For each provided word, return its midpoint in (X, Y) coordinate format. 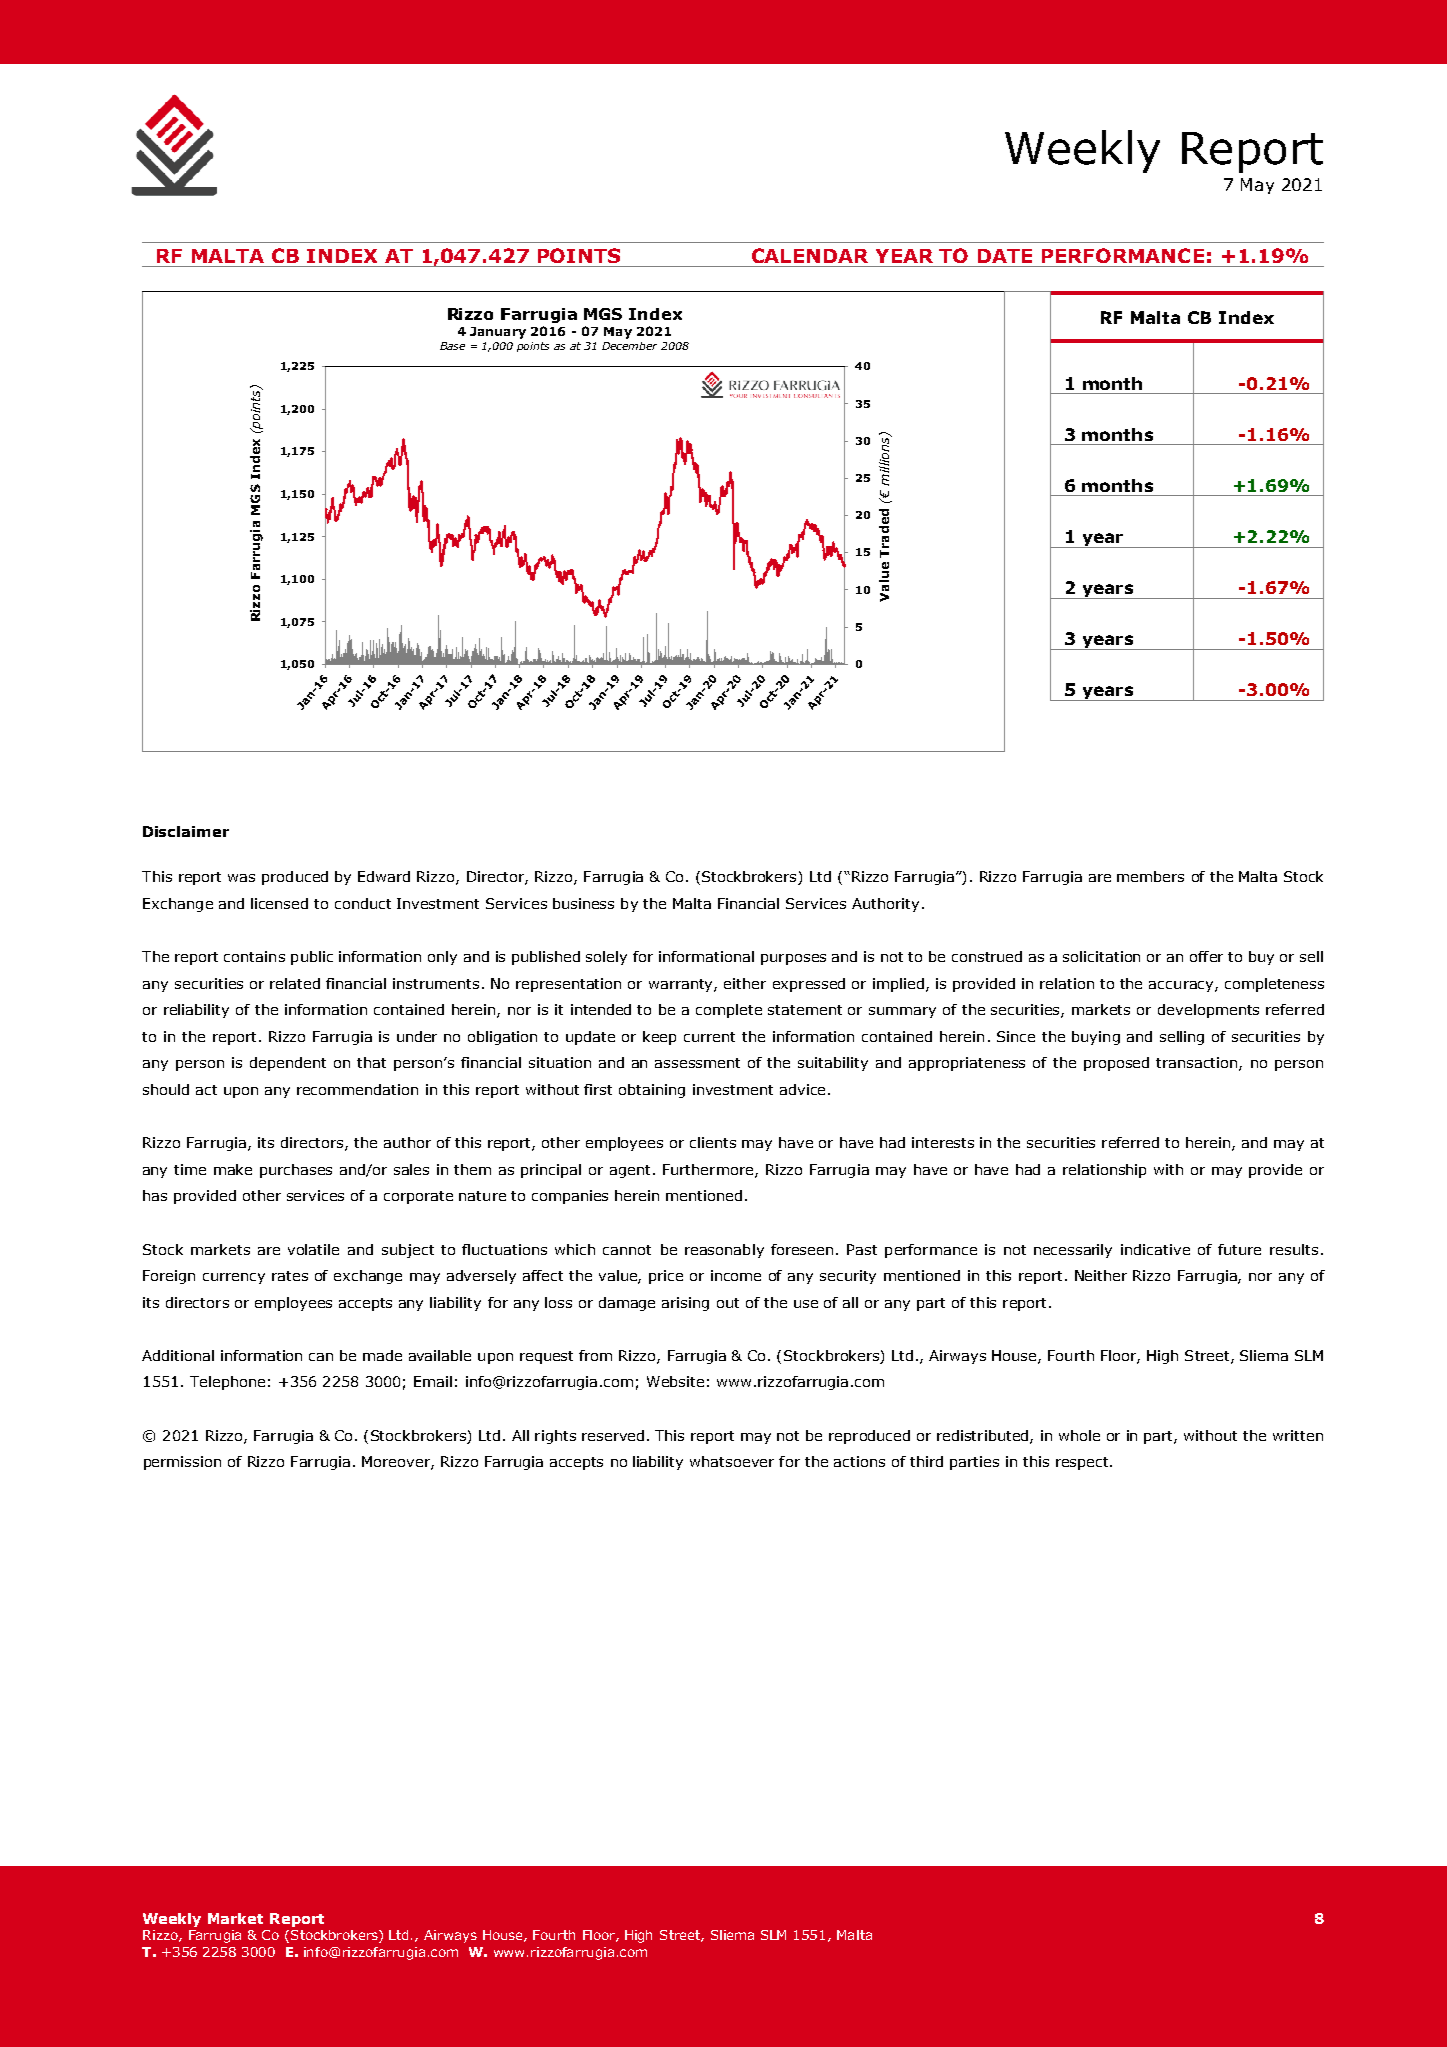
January (498, 333)
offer (1206, 956)
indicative (1155, 1249)
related (295, 983)
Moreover (397, 1463)
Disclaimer (186, 831)
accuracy (1182, 986)
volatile (313, 1249)
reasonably (724, 1251)
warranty (682, 985)
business (583, 903)
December (629, 346)
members (1150, 876)
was (241, 878)
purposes (793, 959)
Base (452, 346)
